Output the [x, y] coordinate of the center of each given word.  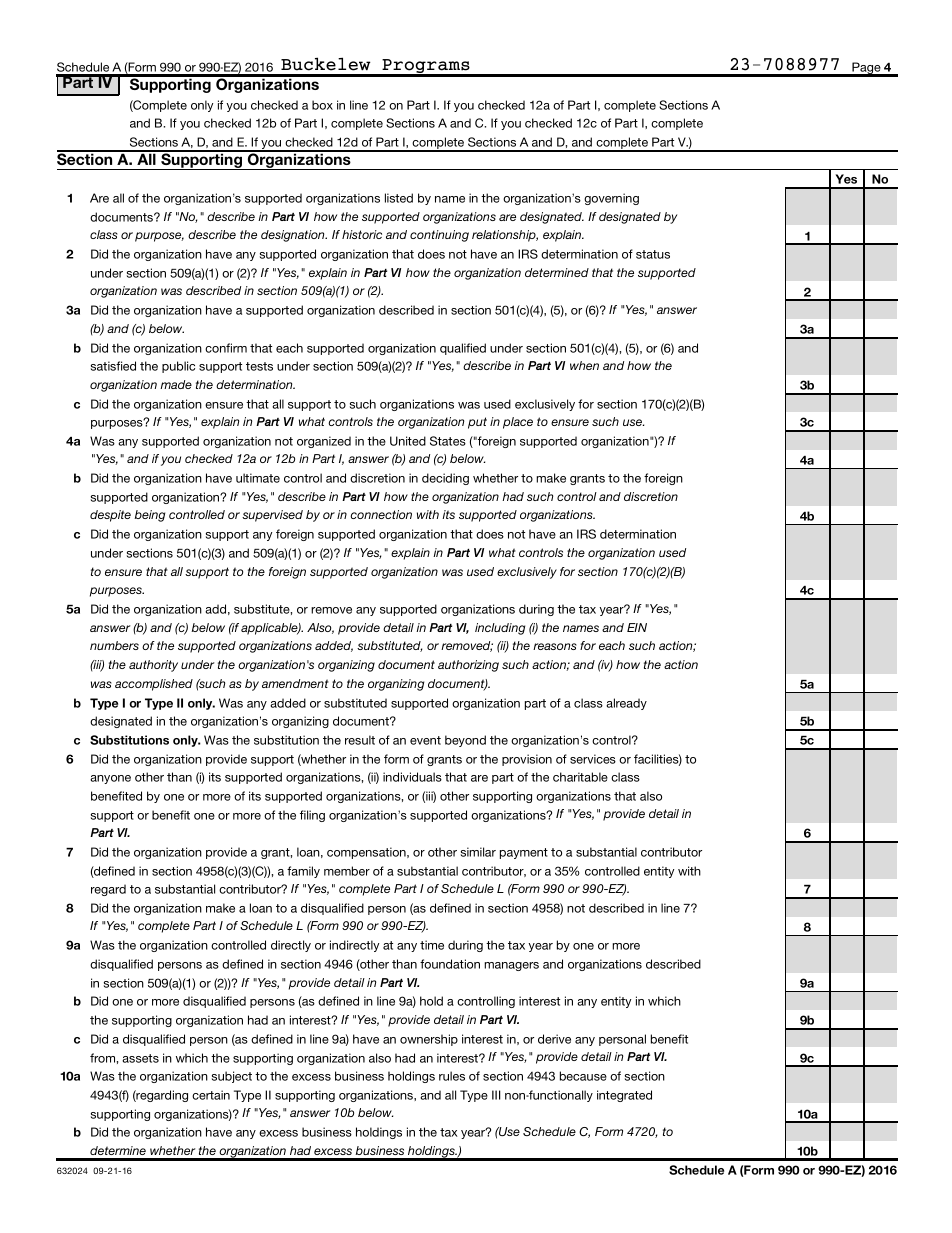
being [149, 516]
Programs [426, 67]
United [408, 441]
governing [611, 199]
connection [381, 514]
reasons [555, 646]
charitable [580, 777]
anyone [110, 779]
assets [140, 1058]
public [178, 367]
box [322, 105]
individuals [412, 777]
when [584, 365]
